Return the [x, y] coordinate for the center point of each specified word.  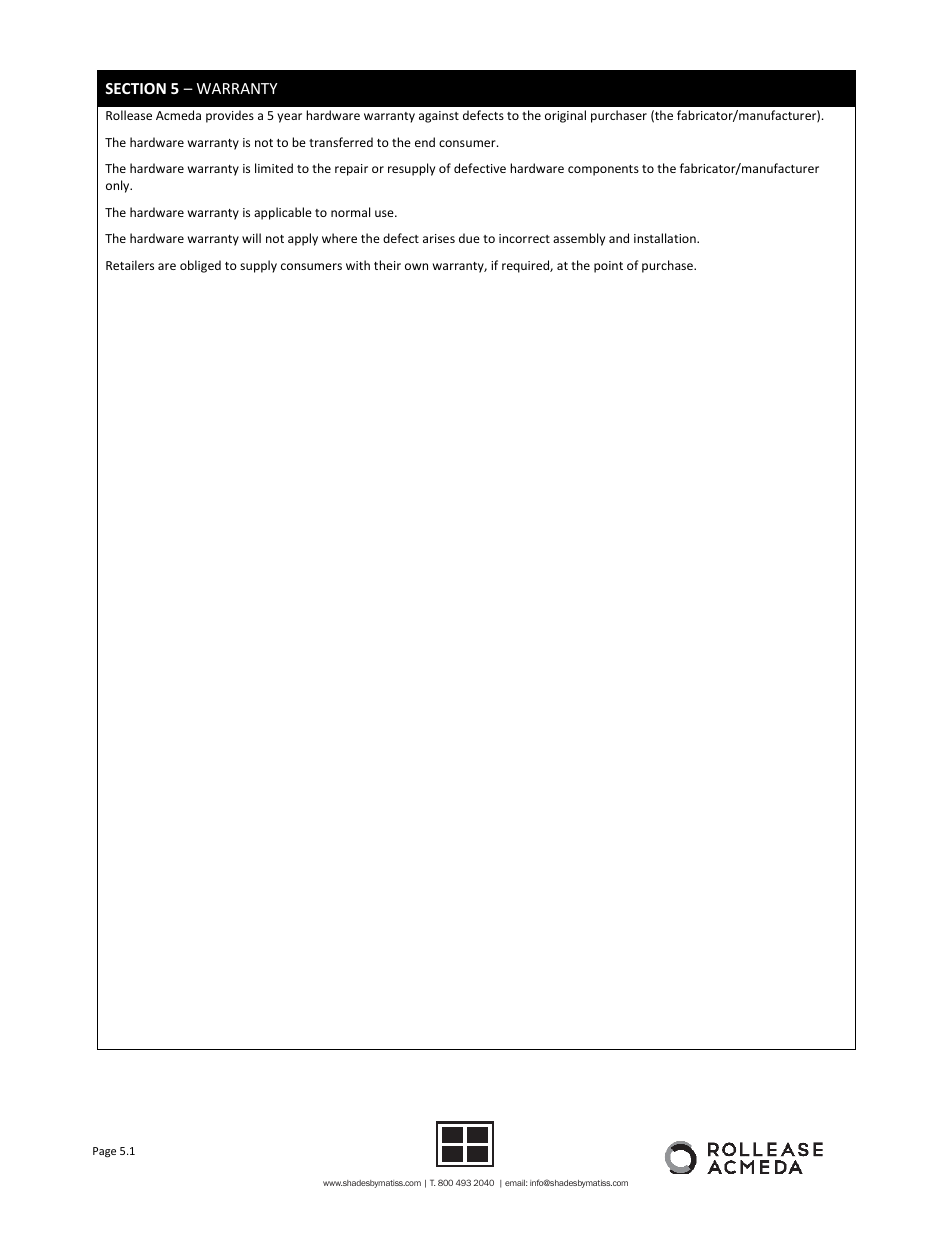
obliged [200, 266]
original [565, 116]
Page [104, 1152]
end [425, 142]
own [416, 266]
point [608, 267]
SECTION [135, 88]
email [516, 1183]
